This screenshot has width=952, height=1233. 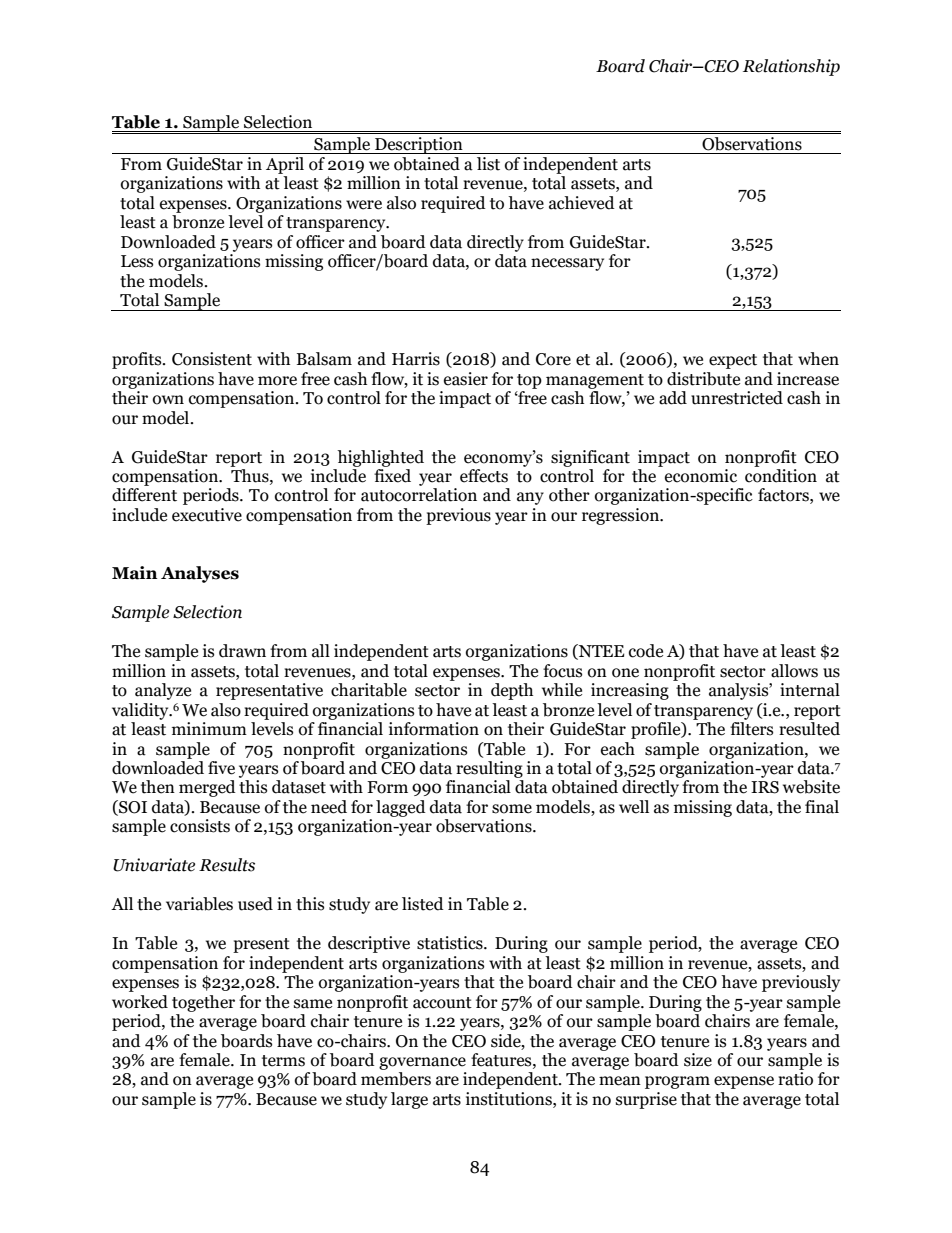 I want to click on Relationship, so click(x=791, y=67).
